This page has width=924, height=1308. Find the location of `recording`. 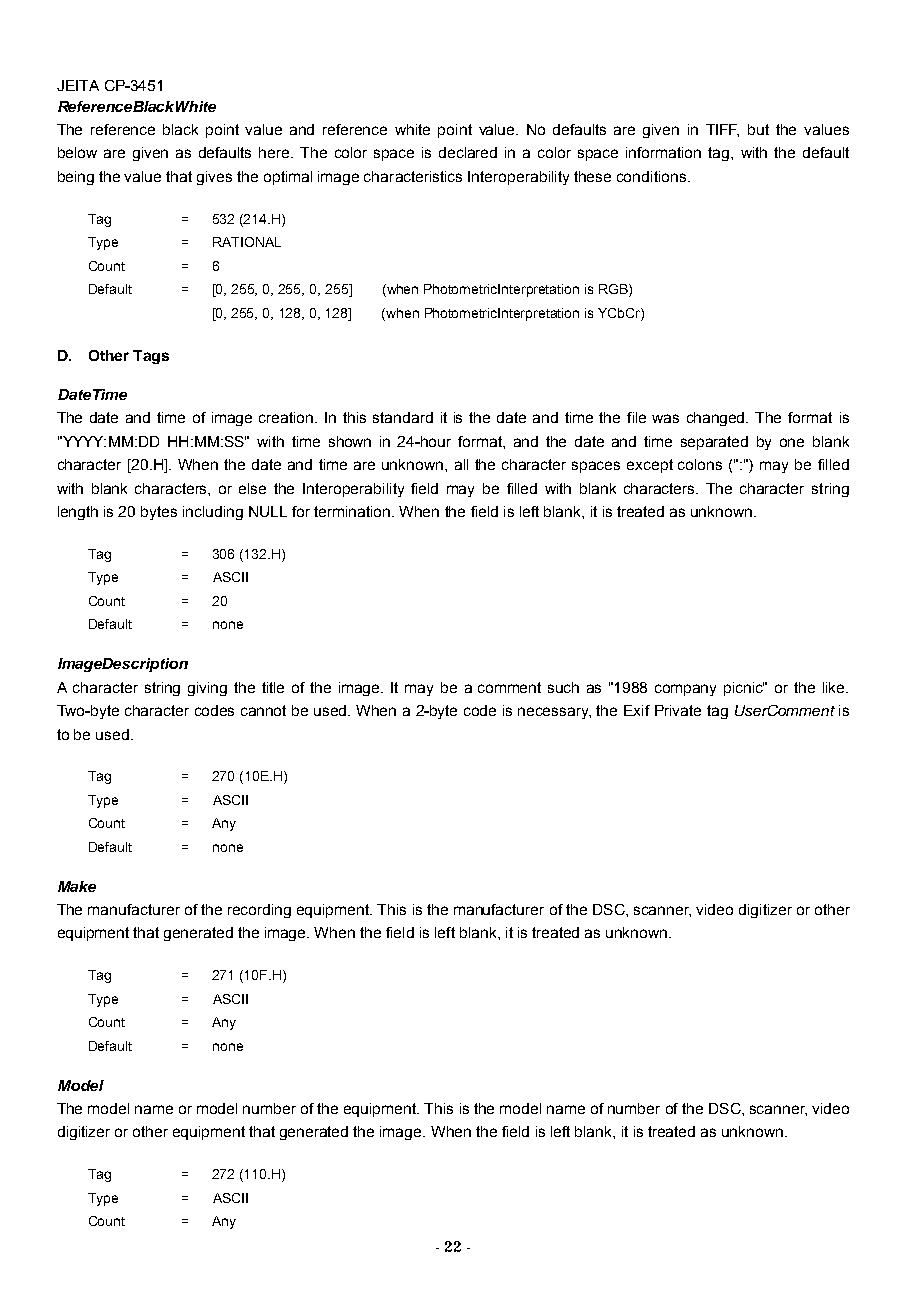

recording is located at coordinates (259, 911).
